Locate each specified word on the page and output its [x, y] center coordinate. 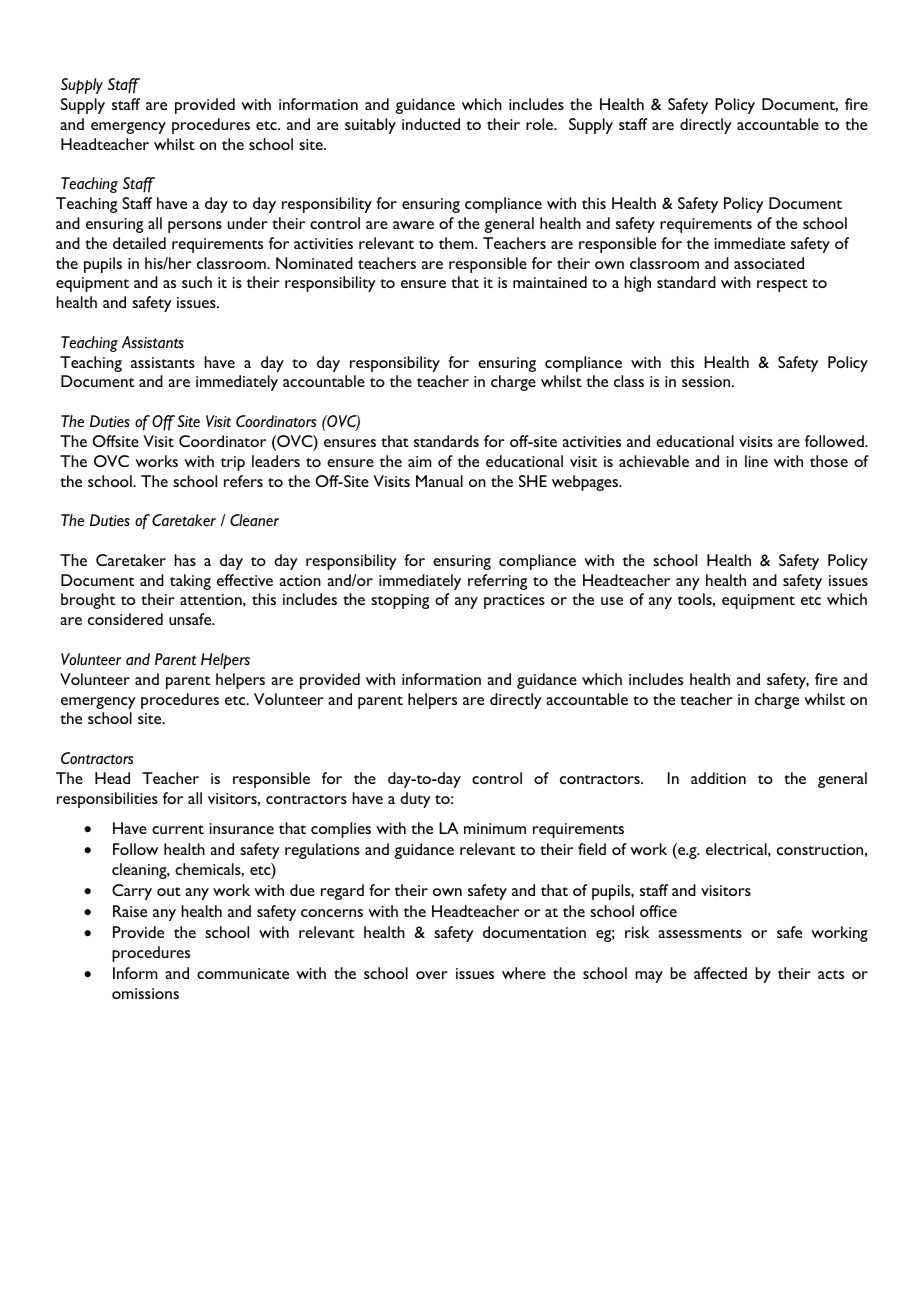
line [756, 461]
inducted [431, 124]
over [432, 975]
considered [125, 619]
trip [232, 463]
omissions [145, 993]
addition [718, 778]
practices [514, 601]
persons [195, 227]
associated [769, 263]
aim [420, 461]
